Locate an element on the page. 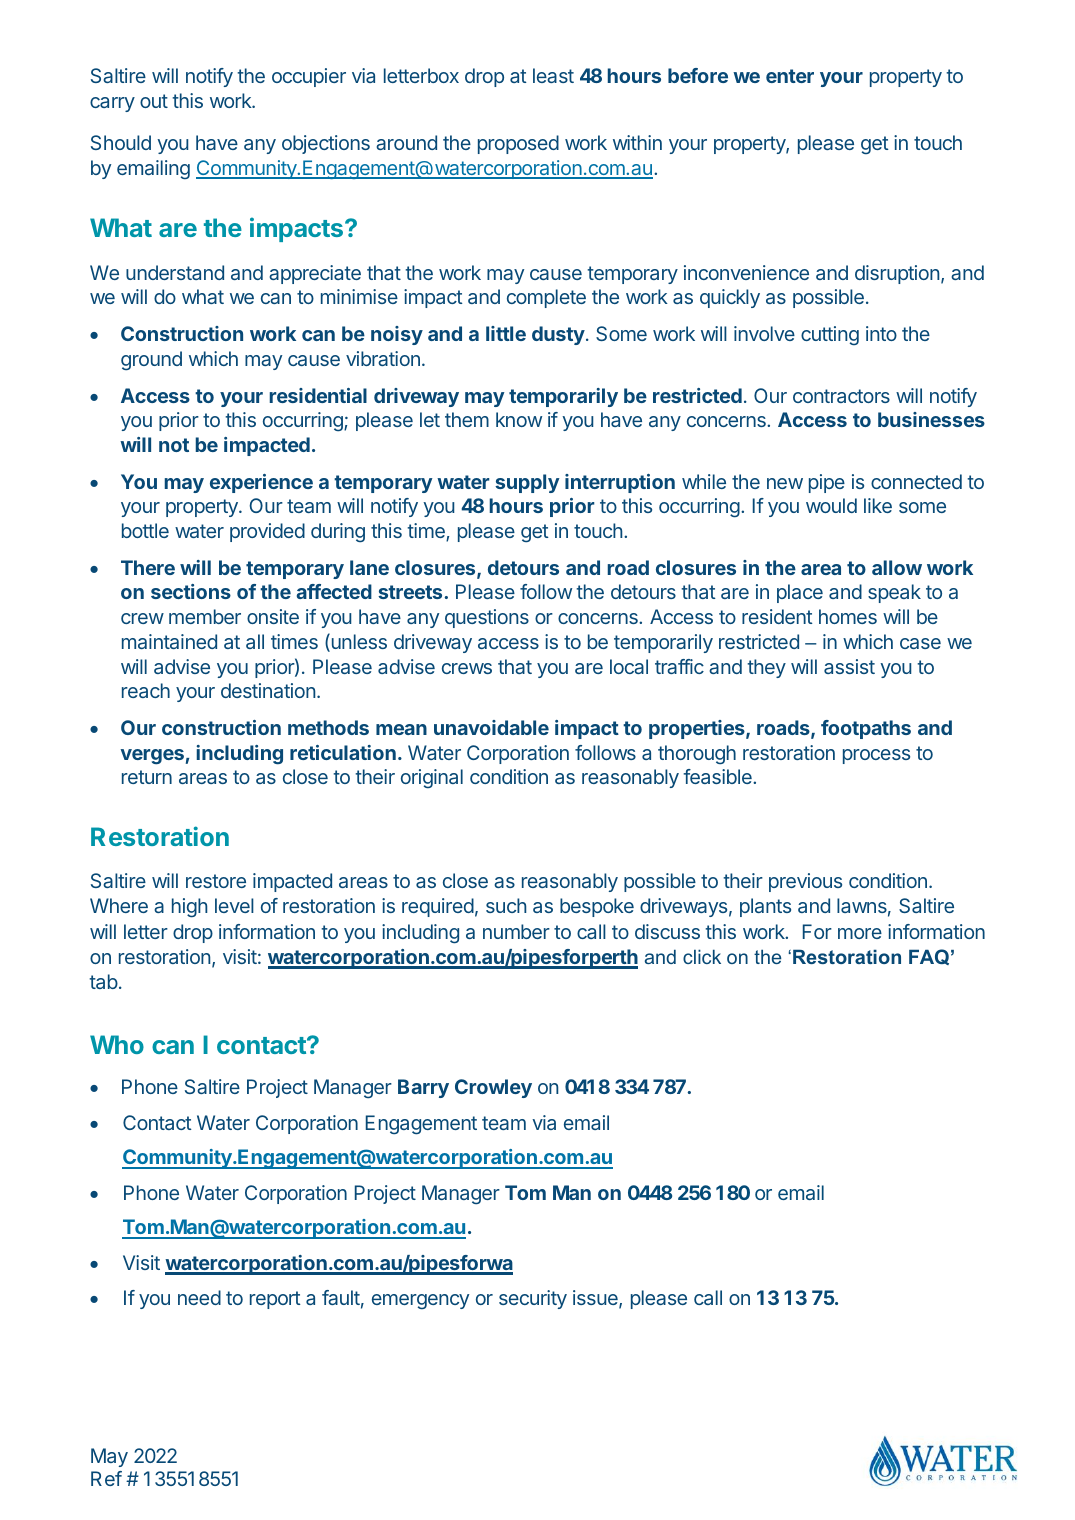 The image size is (1075, 1520). experience is located at coordinates (261, 483).
